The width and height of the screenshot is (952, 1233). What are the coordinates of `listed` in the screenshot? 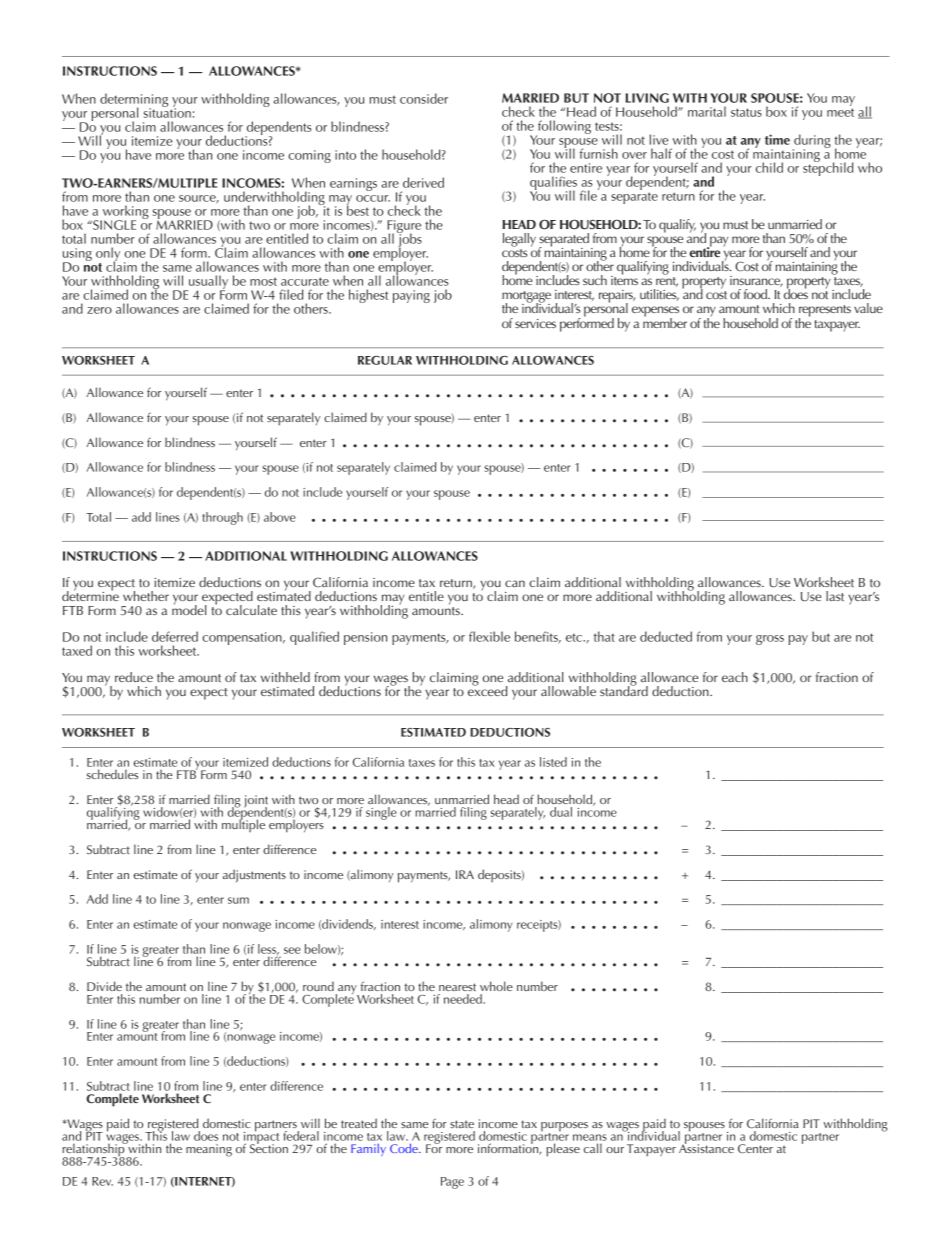 It's located at (553, 762).
